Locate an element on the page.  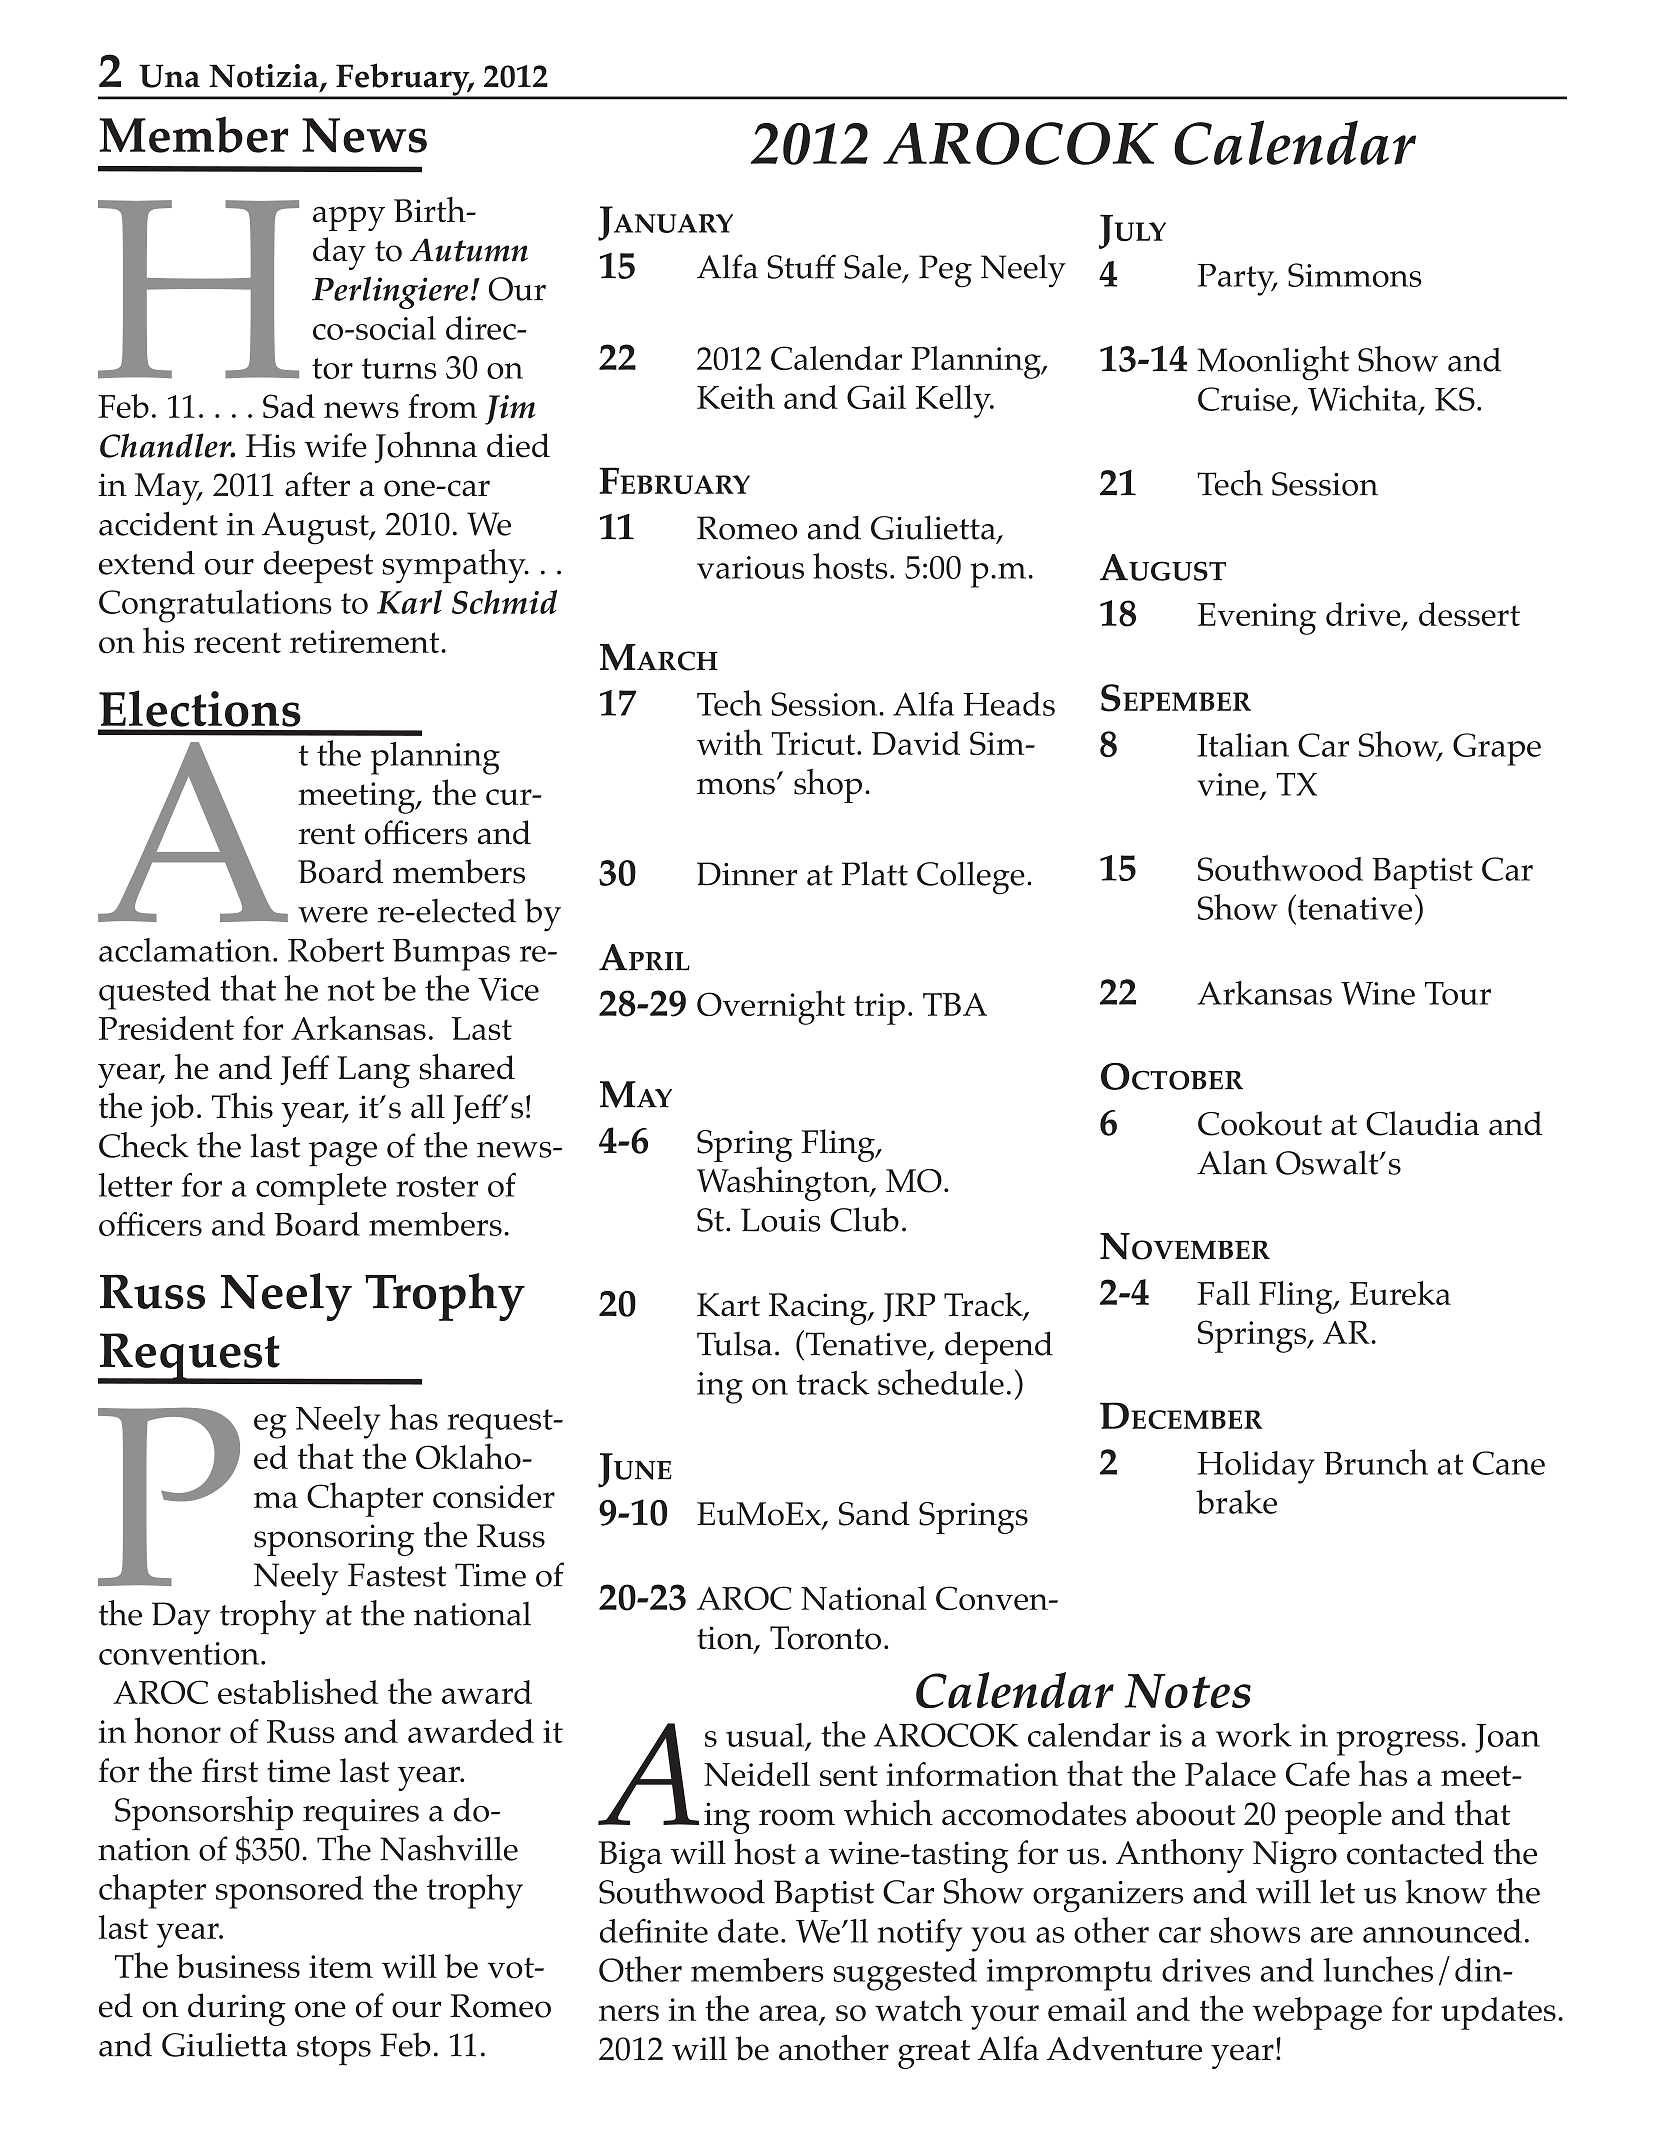
Stuff is located at coordinates (801, 266).
